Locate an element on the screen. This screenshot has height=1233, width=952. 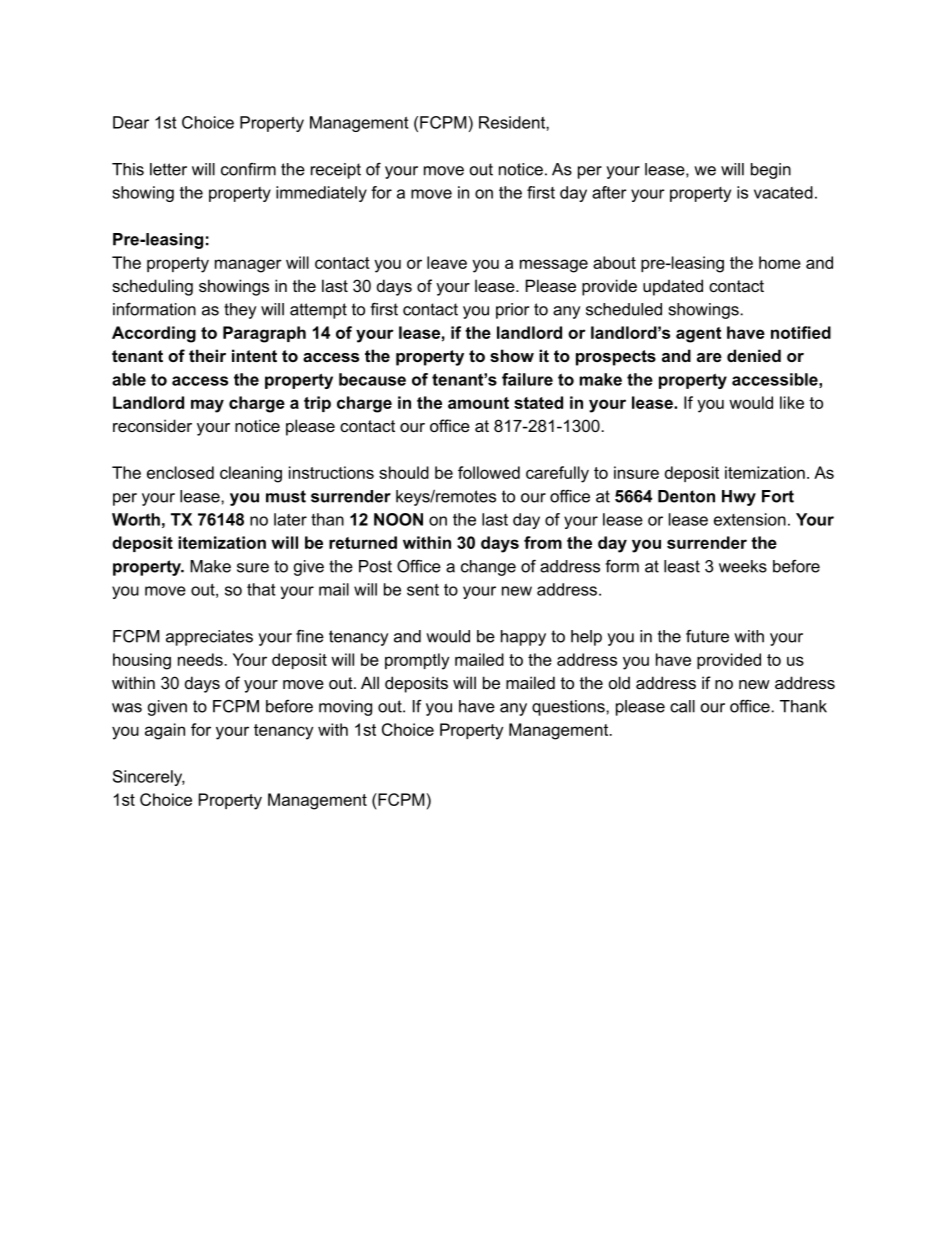
call is located at coordinates (682, 706).
